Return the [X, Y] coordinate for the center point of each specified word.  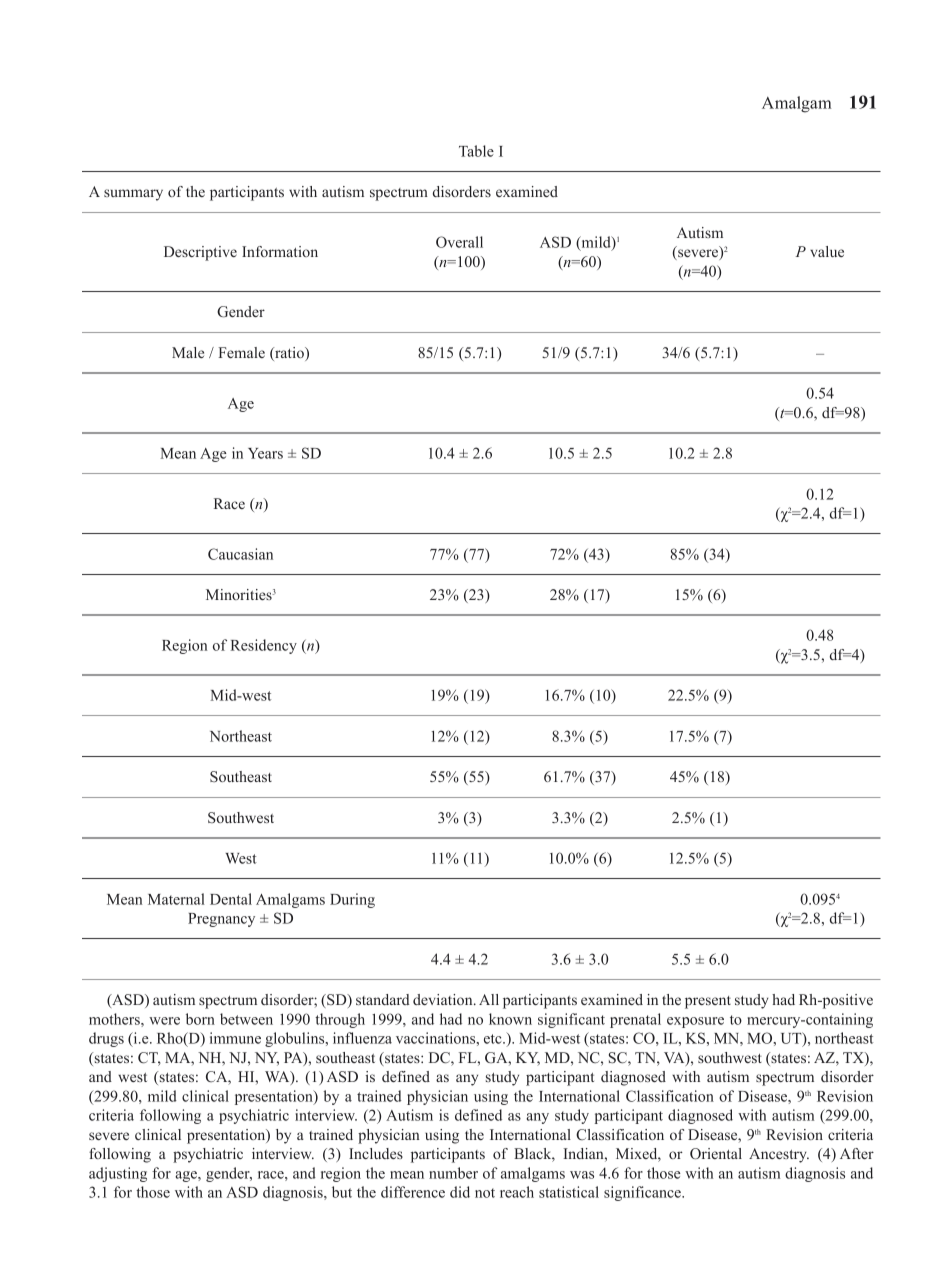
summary [133, 195]
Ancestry [779, 1155]
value [827, 251]
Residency [263, 646]
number [453, 1173]
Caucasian [240, 554]
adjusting [118, 1174]
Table [476, 151]
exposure [695, 1022]
